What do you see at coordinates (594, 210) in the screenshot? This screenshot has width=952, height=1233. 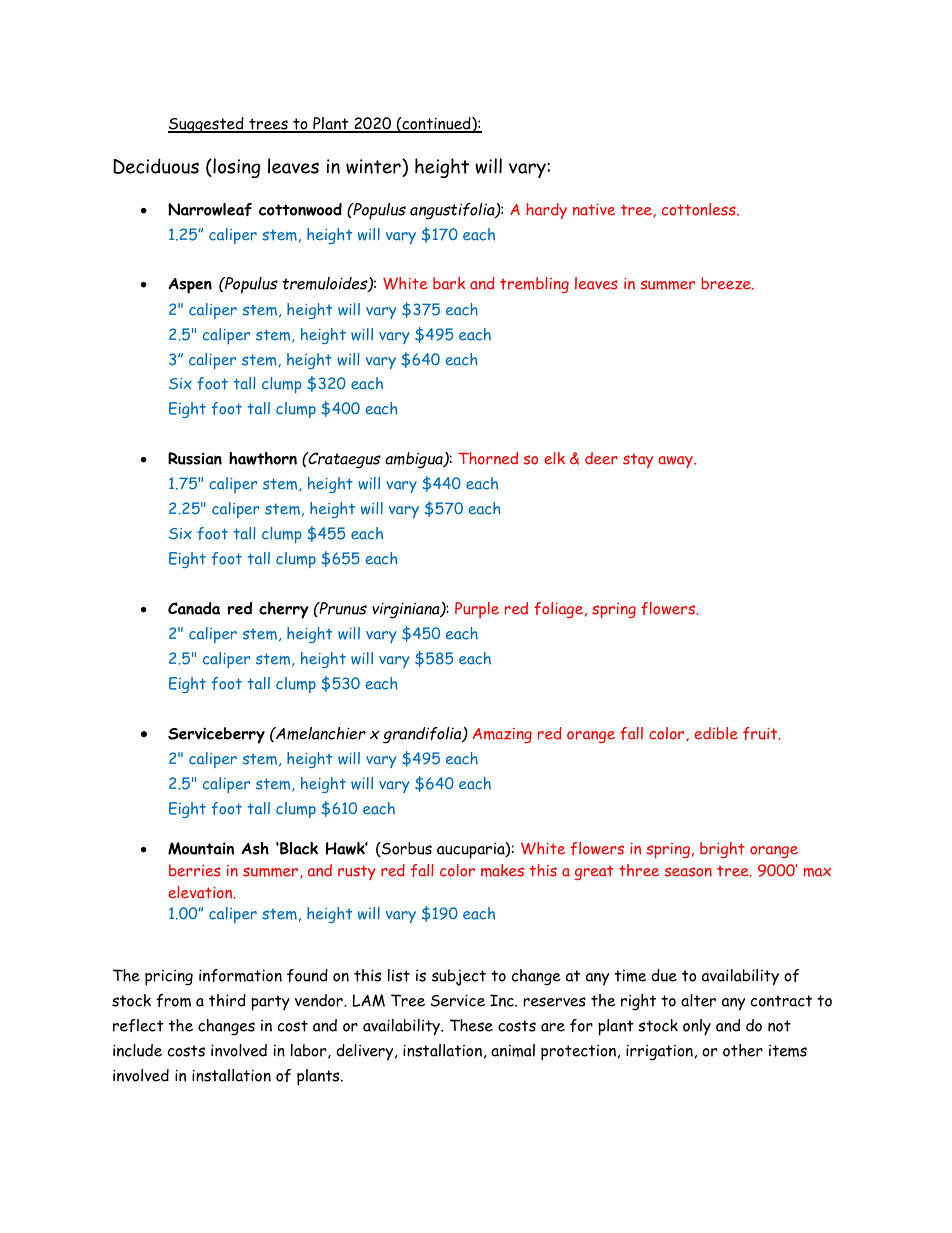 I see `native` at bounding box center [594, 210].
